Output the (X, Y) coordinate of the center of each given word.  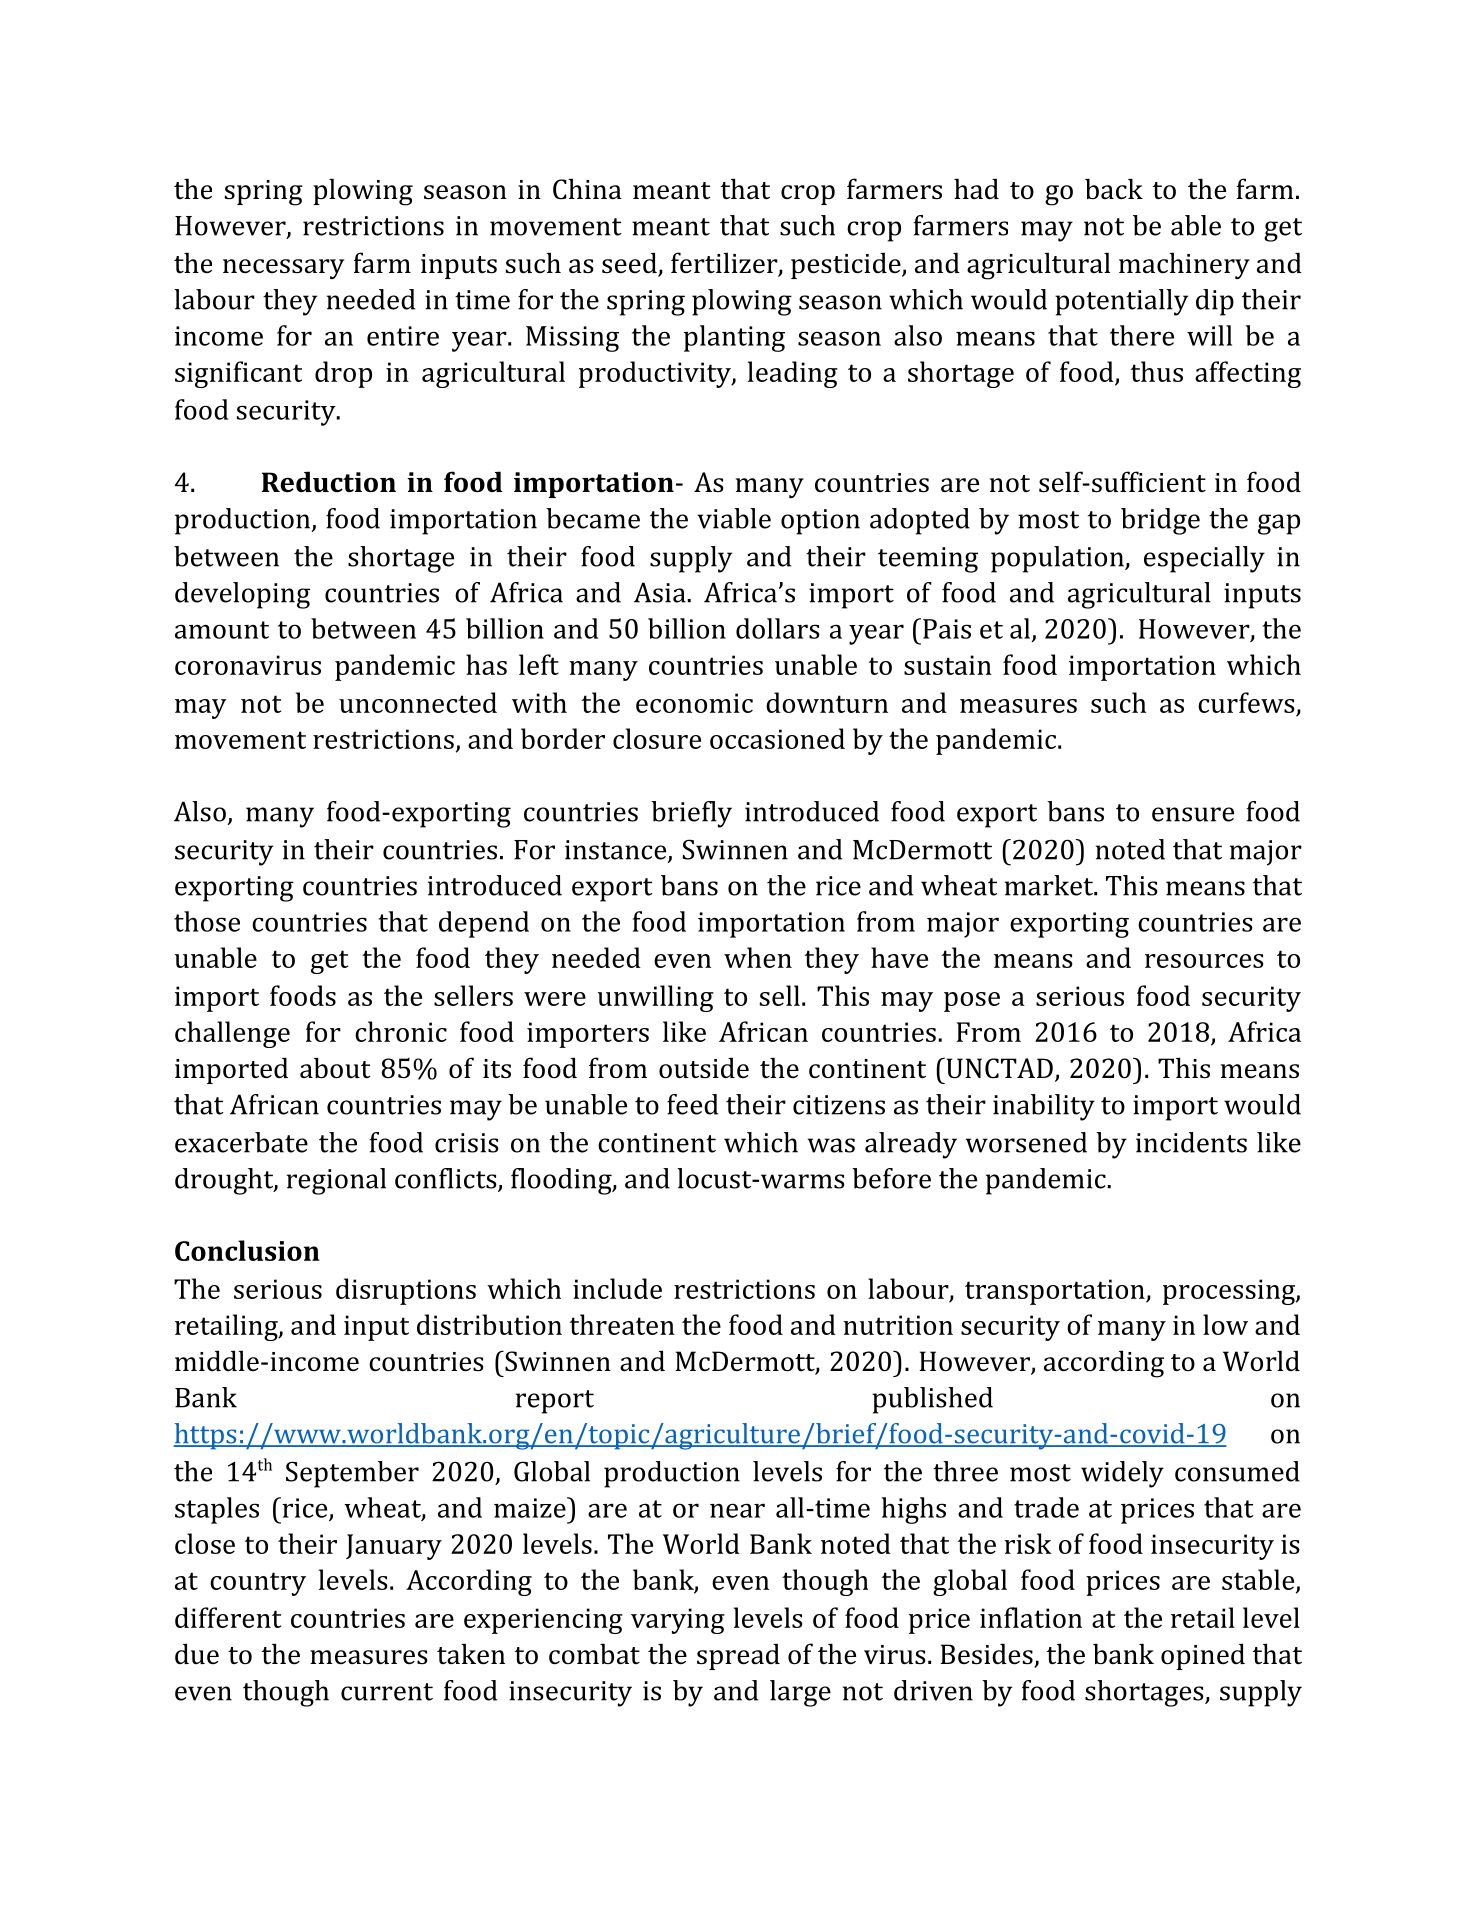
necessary (283, 269)
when (758, 957)
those (207, 921)
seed (630, 264)
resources (1204, 961)
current (387, 1692)
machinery (1184, 265)
